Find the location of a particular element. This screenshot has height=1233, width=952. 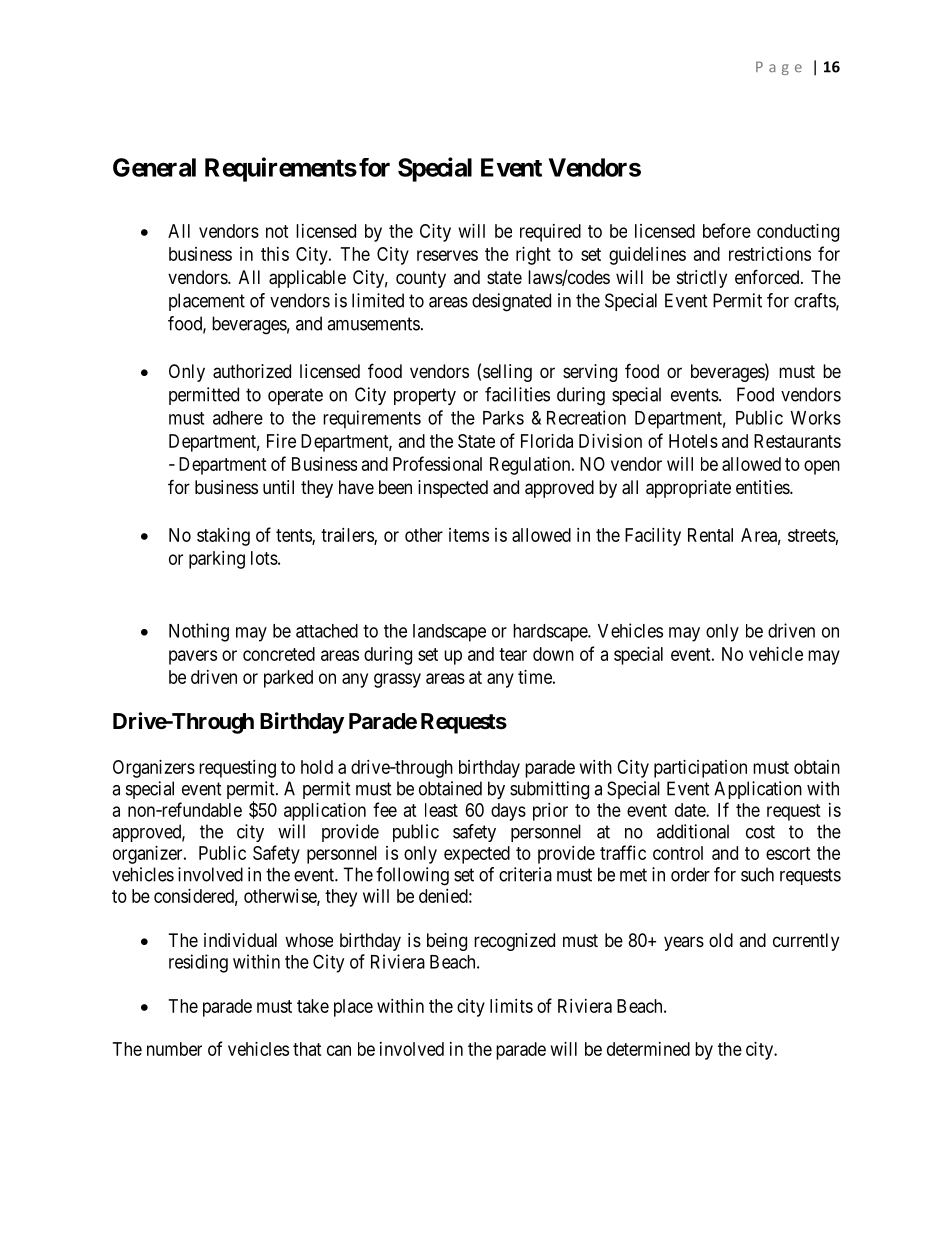

General is located at coordinates (154, 167).
